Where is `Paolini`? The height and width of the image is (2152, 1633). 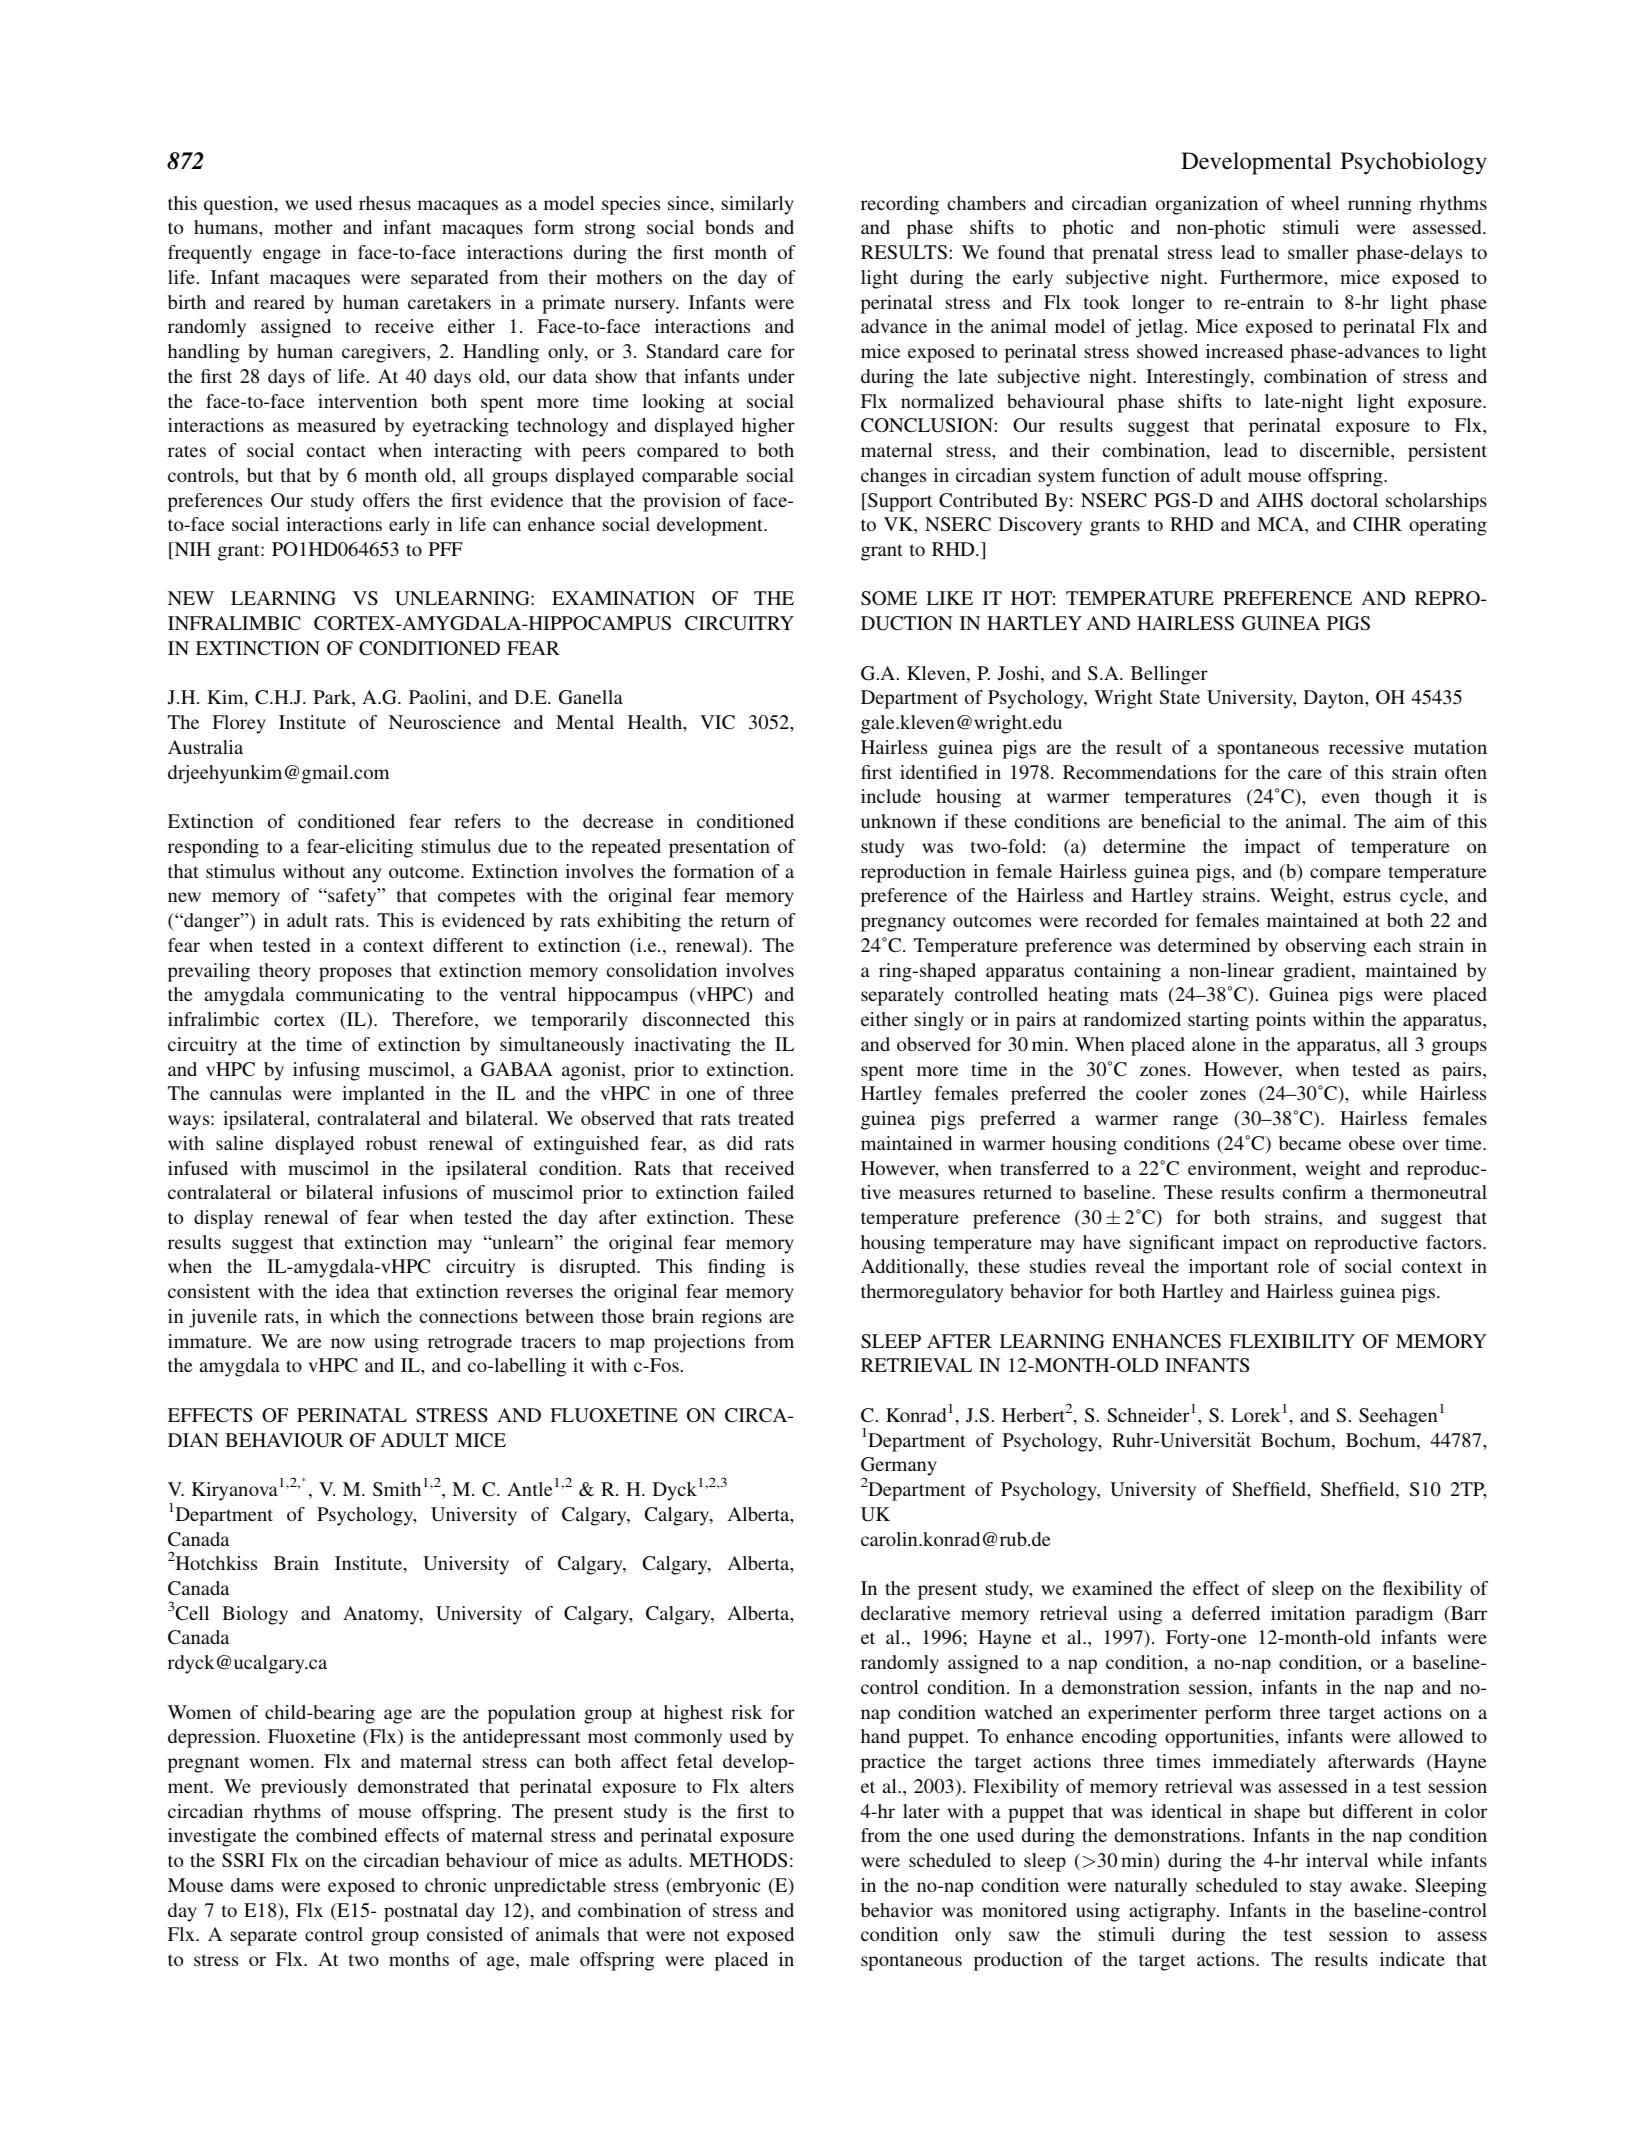
Paolini is located at coordinates (439, 698).
